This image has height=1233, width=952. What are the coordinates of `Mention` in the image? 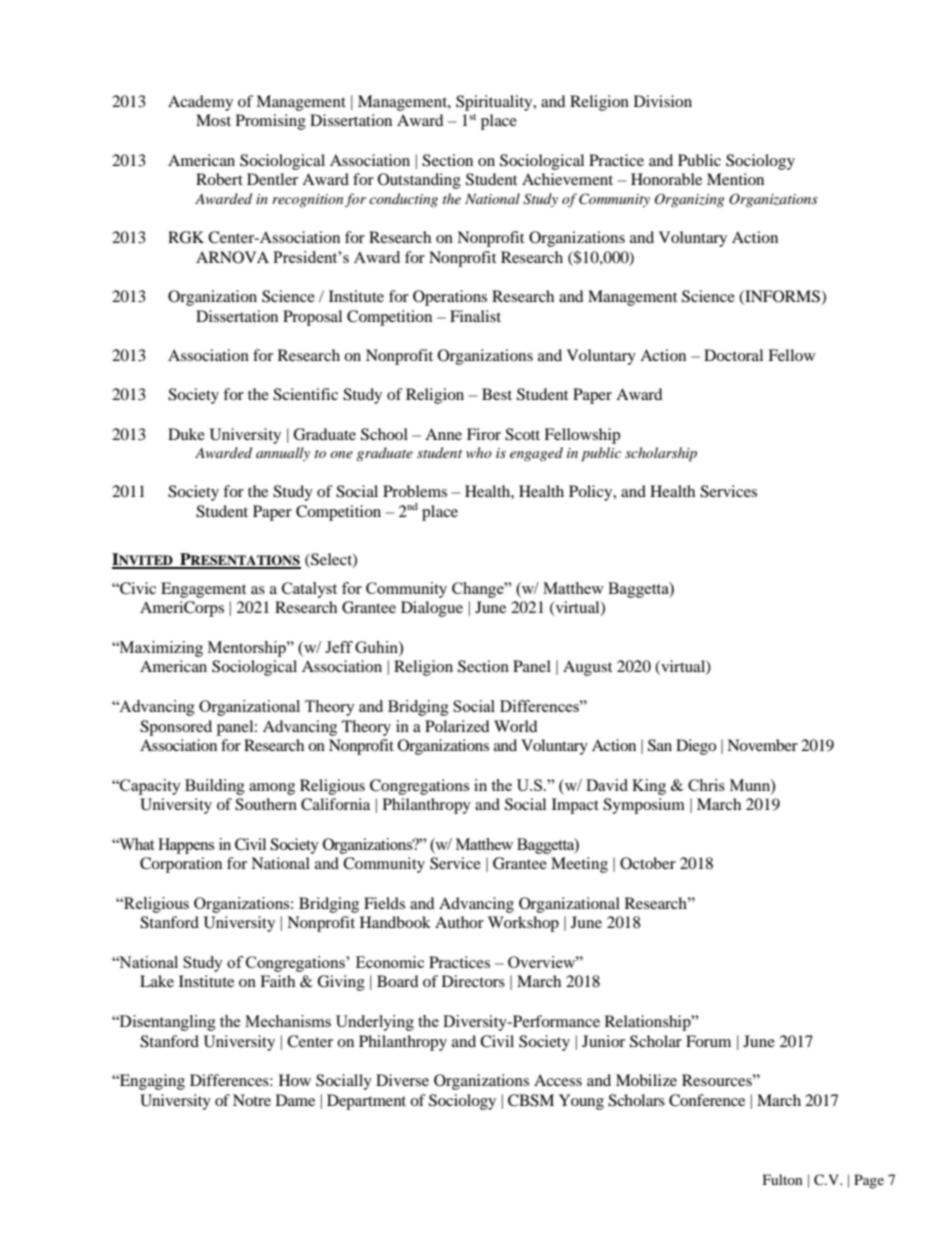 It's located at (735, 179).
